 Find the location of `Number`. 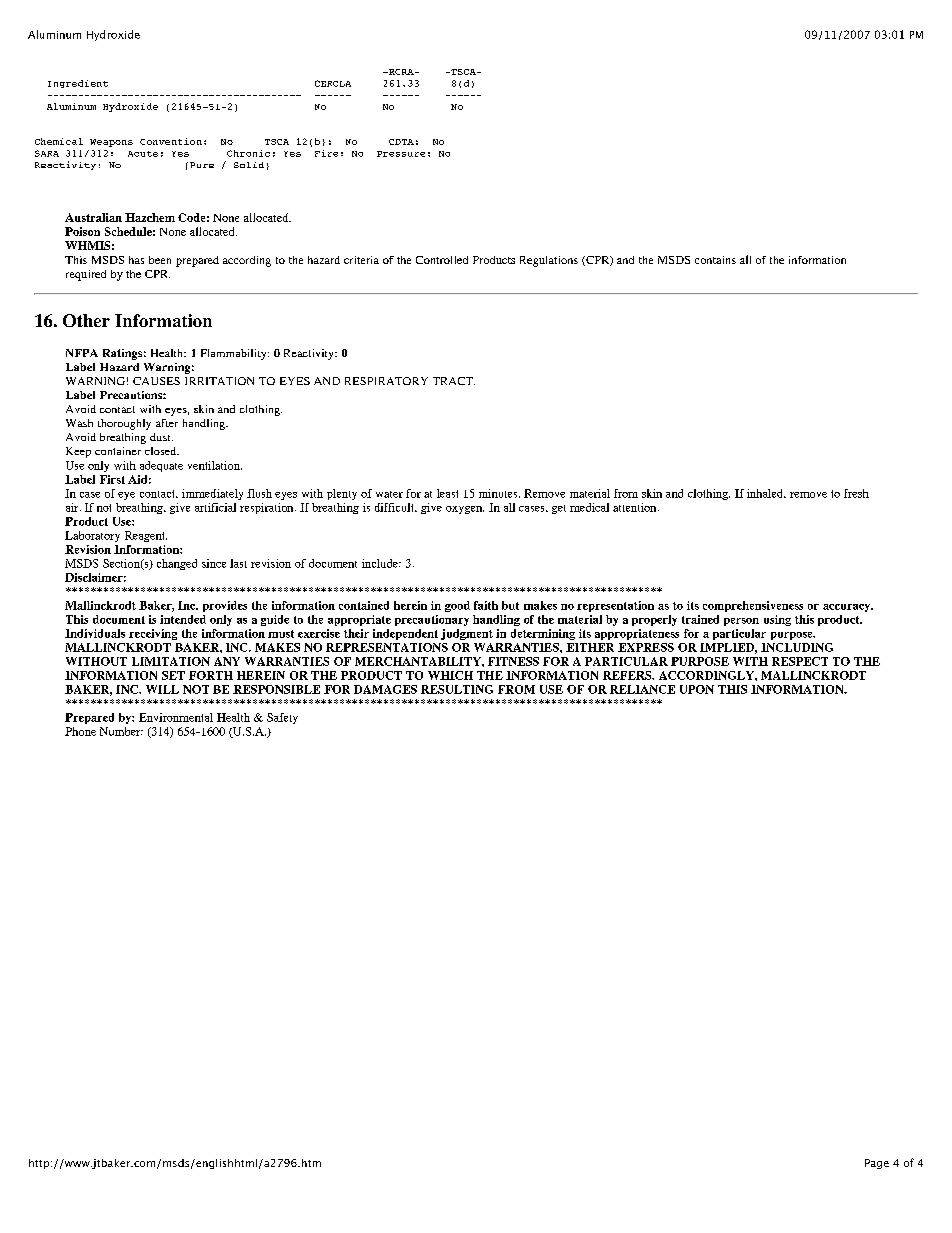

Number is located at coordinates (121, 731).
